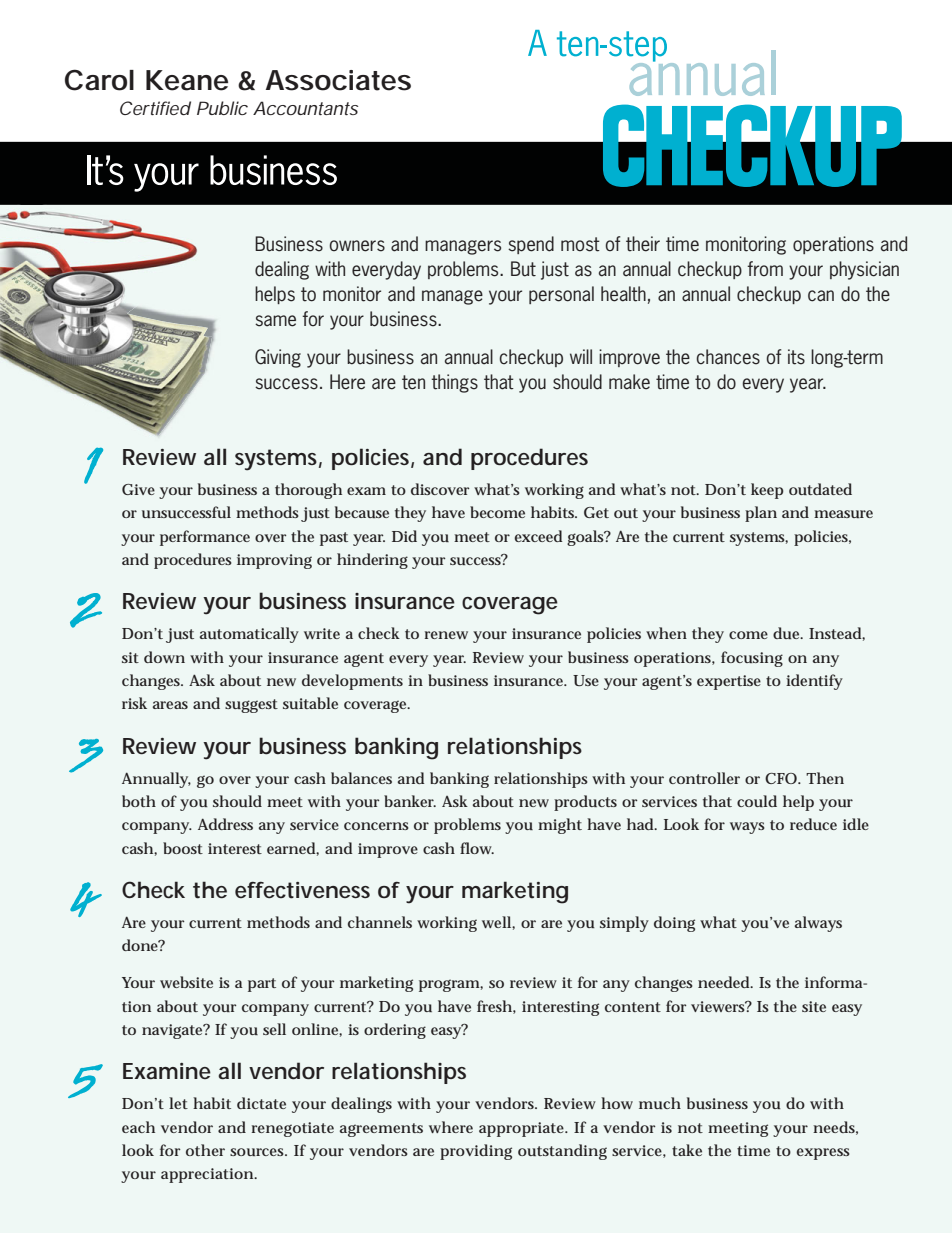  I want to click on flow, so click(476, 848).
